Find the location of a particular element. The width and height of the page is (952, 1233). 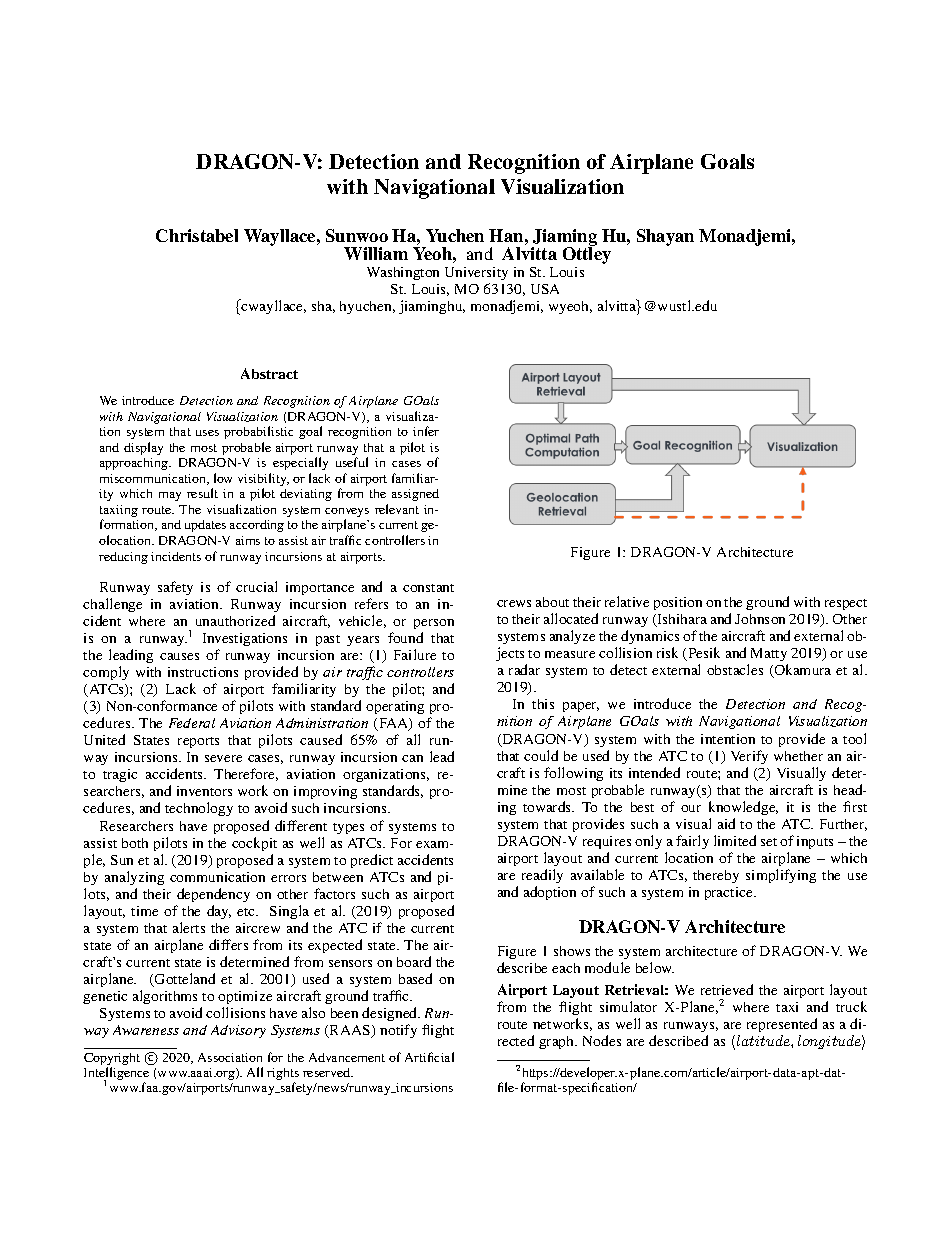

University is located at coordinates (476, 273).
